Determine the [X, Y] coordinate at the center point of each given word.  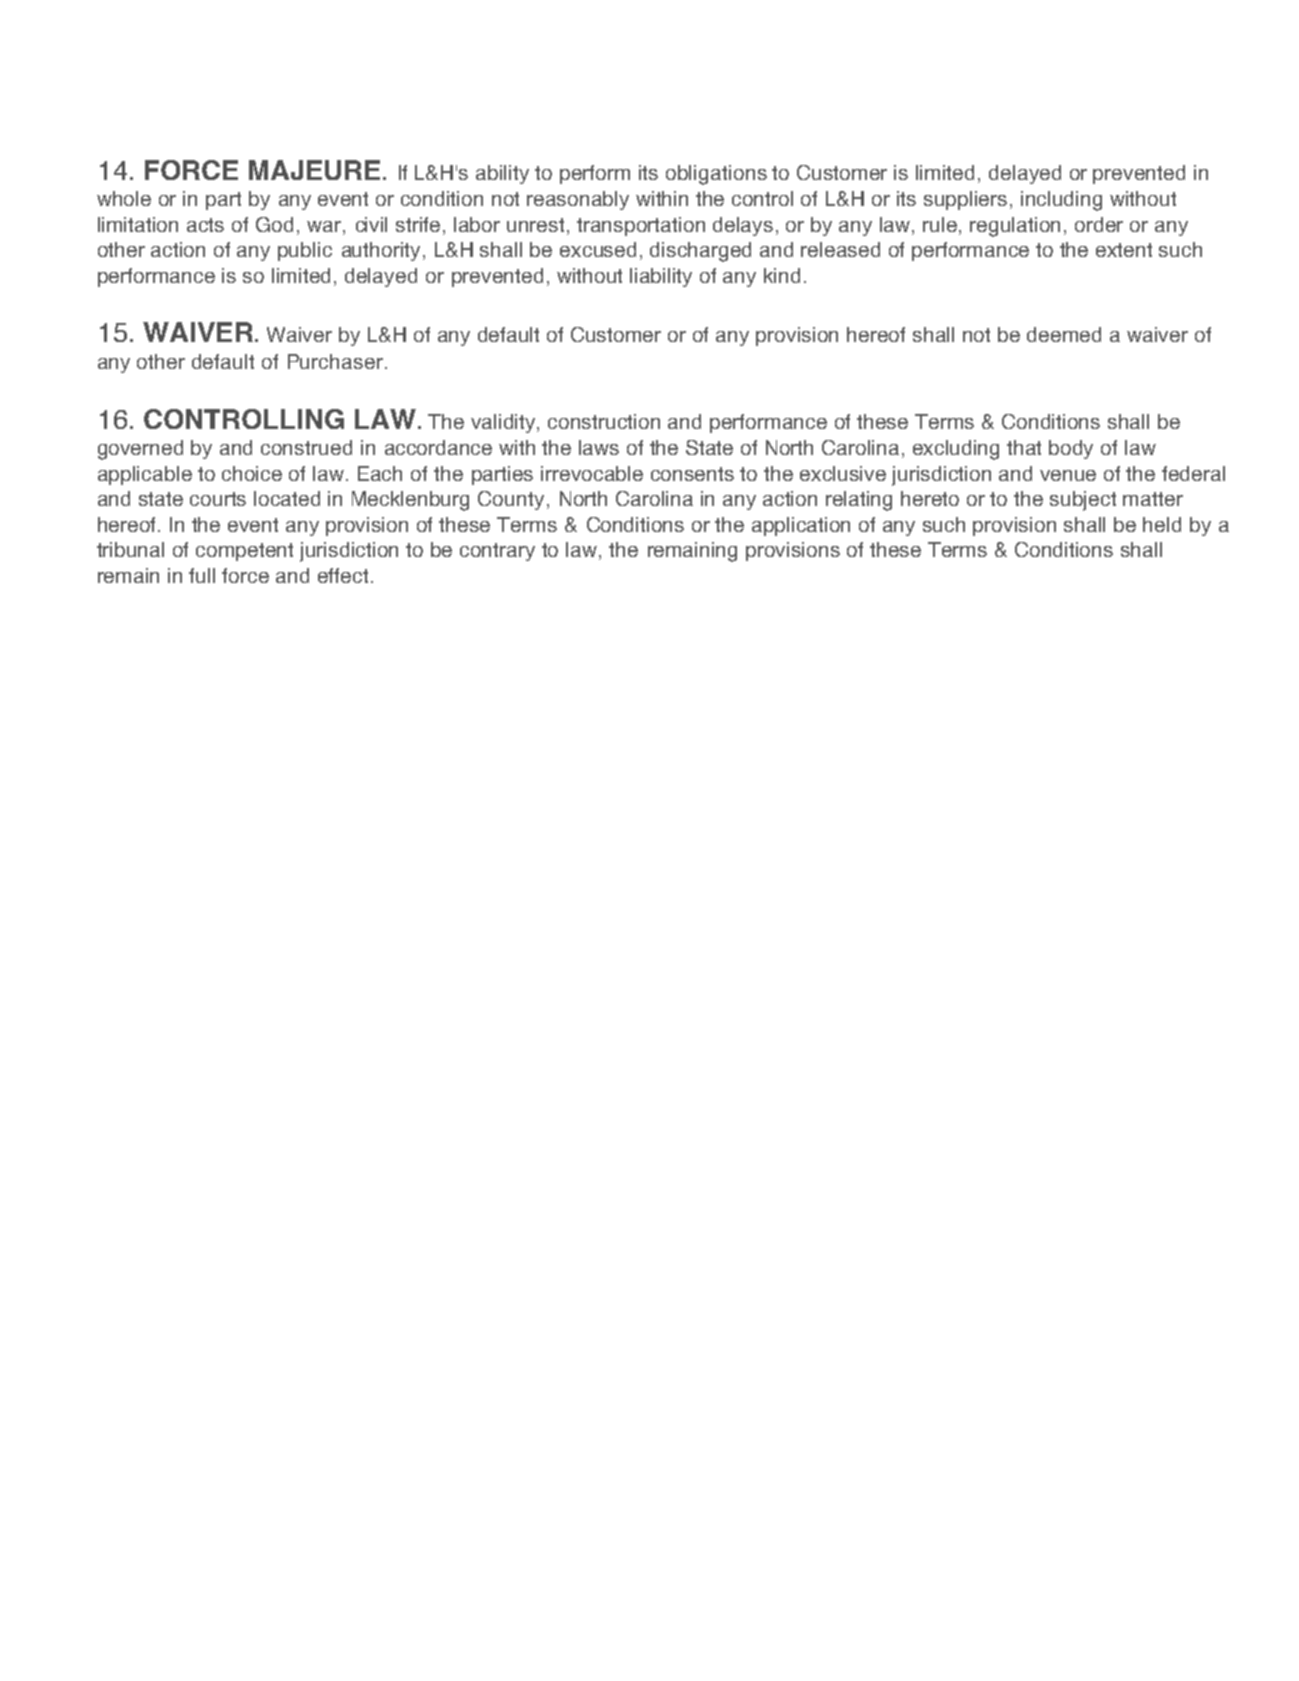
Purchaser [335, 361]
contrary [497, 552]
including [1061, 201]
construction [604, 421]
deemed [1064, 334]
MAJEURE [314, 170]
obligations [716, 175]
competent [244, 552]
